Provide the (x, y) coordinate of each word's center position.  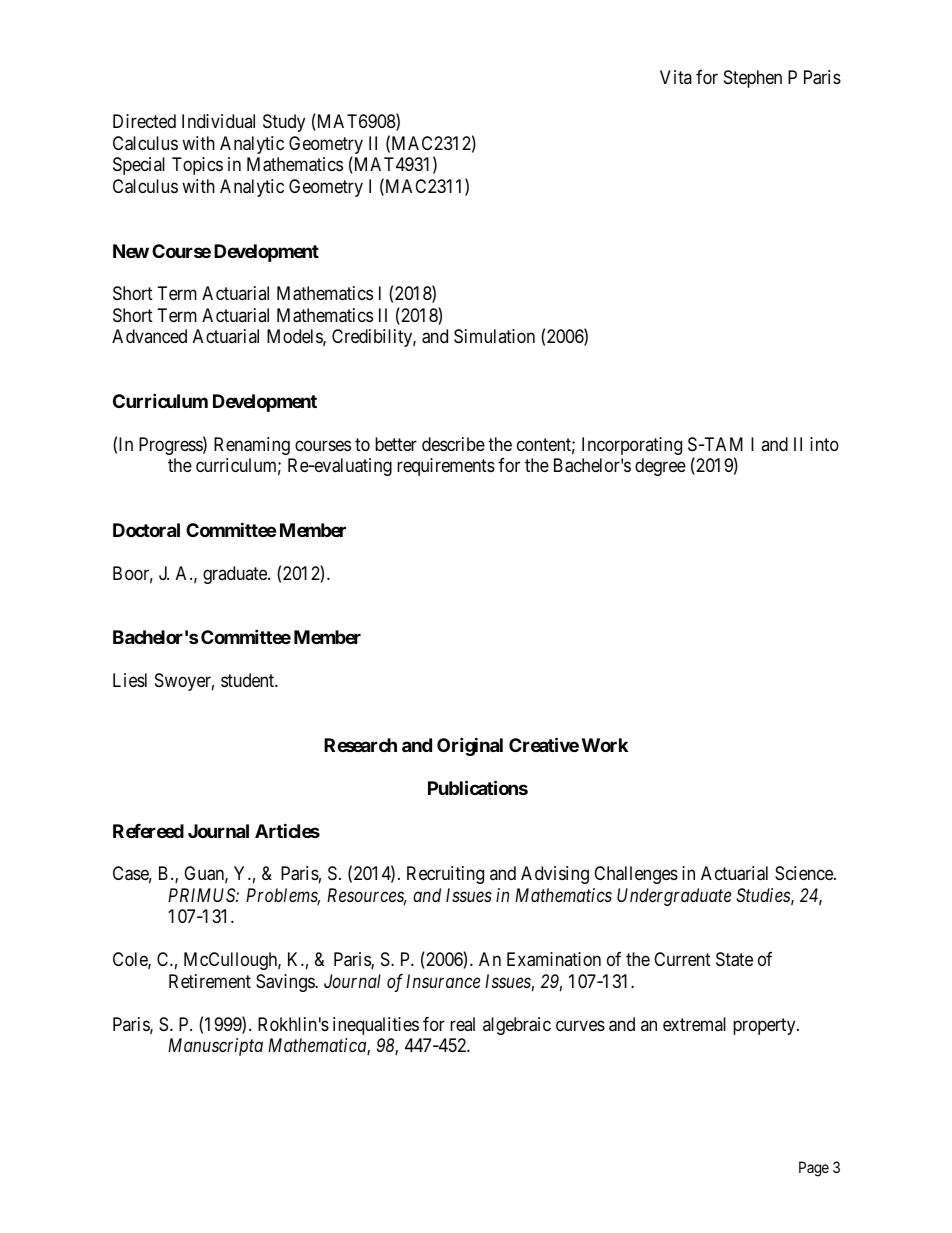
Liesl (130, 680)
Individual (218, 121)
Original (470, 746)
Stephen (753, 79)
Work (605, 745)
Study (284, 123)
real (462, 1024)
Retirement (210, 981)
